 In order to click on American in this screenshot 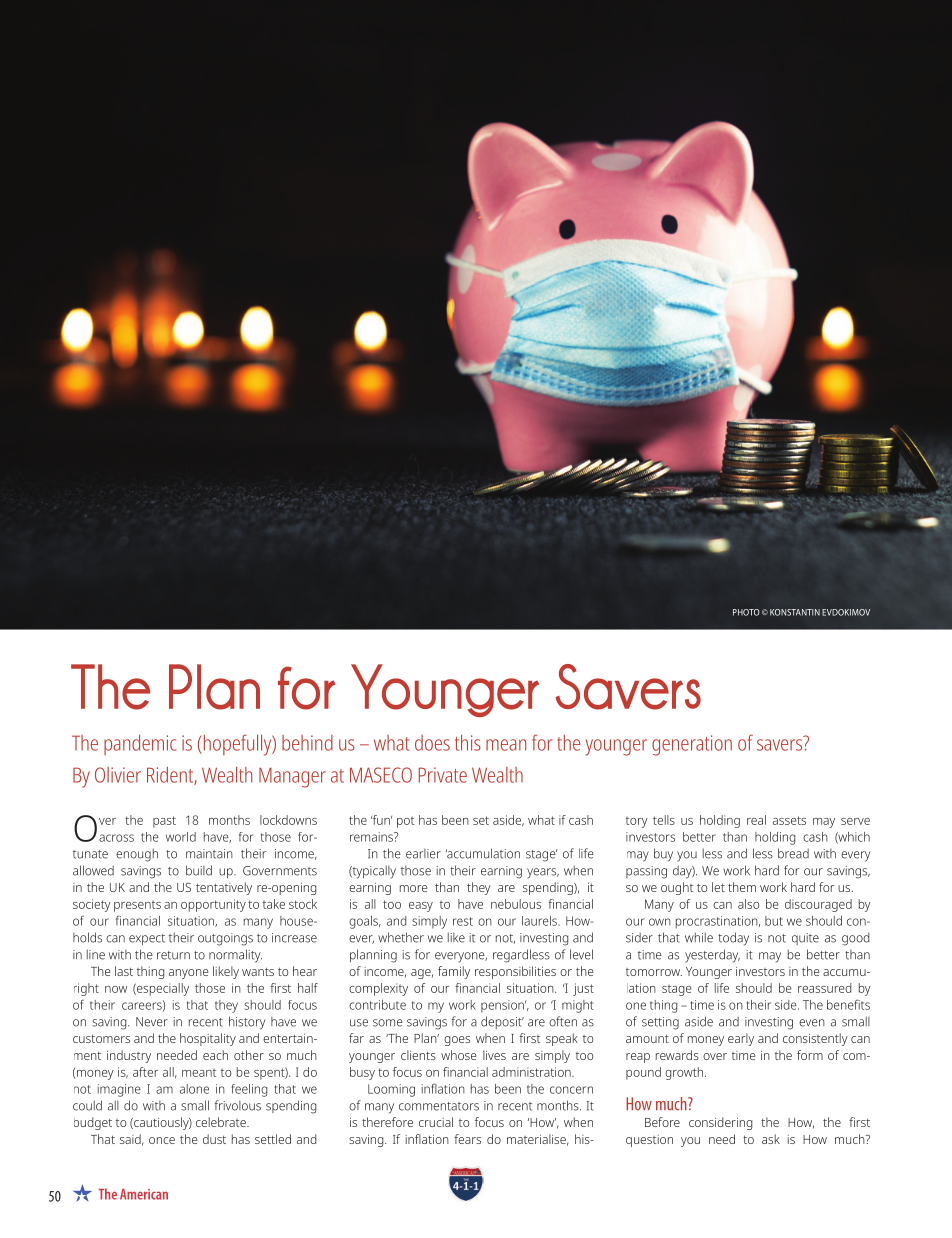, I will do `click(144, 1194)`.
